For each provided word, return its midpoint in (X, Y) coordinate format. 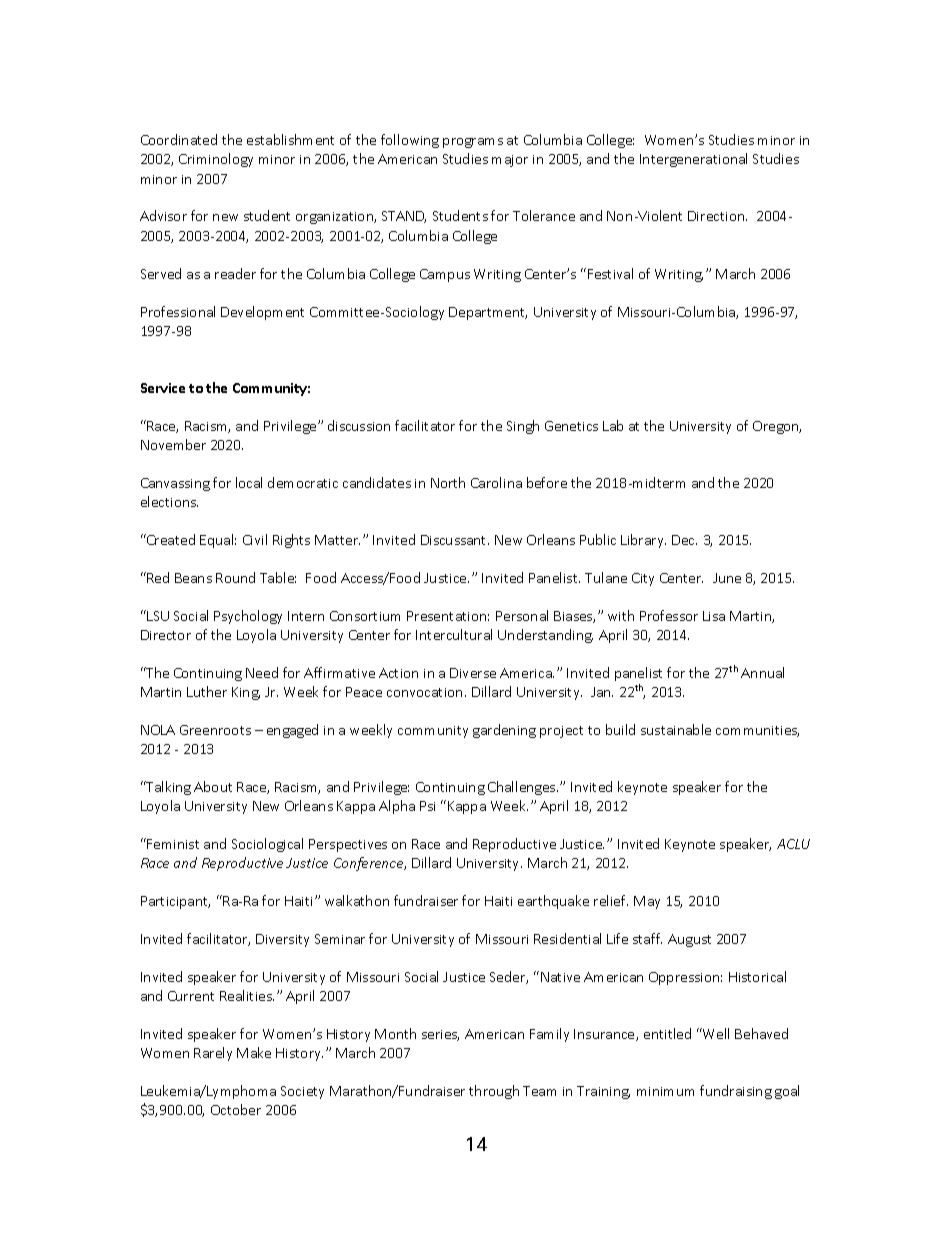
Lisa (714, 616)
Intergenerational (693, 160)
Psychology (248, 617)
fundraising (736, 1092)
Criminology (216, 160)
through (494, 1092)
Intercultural (454, 634)
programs (473, 143)
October (236, 1109)
